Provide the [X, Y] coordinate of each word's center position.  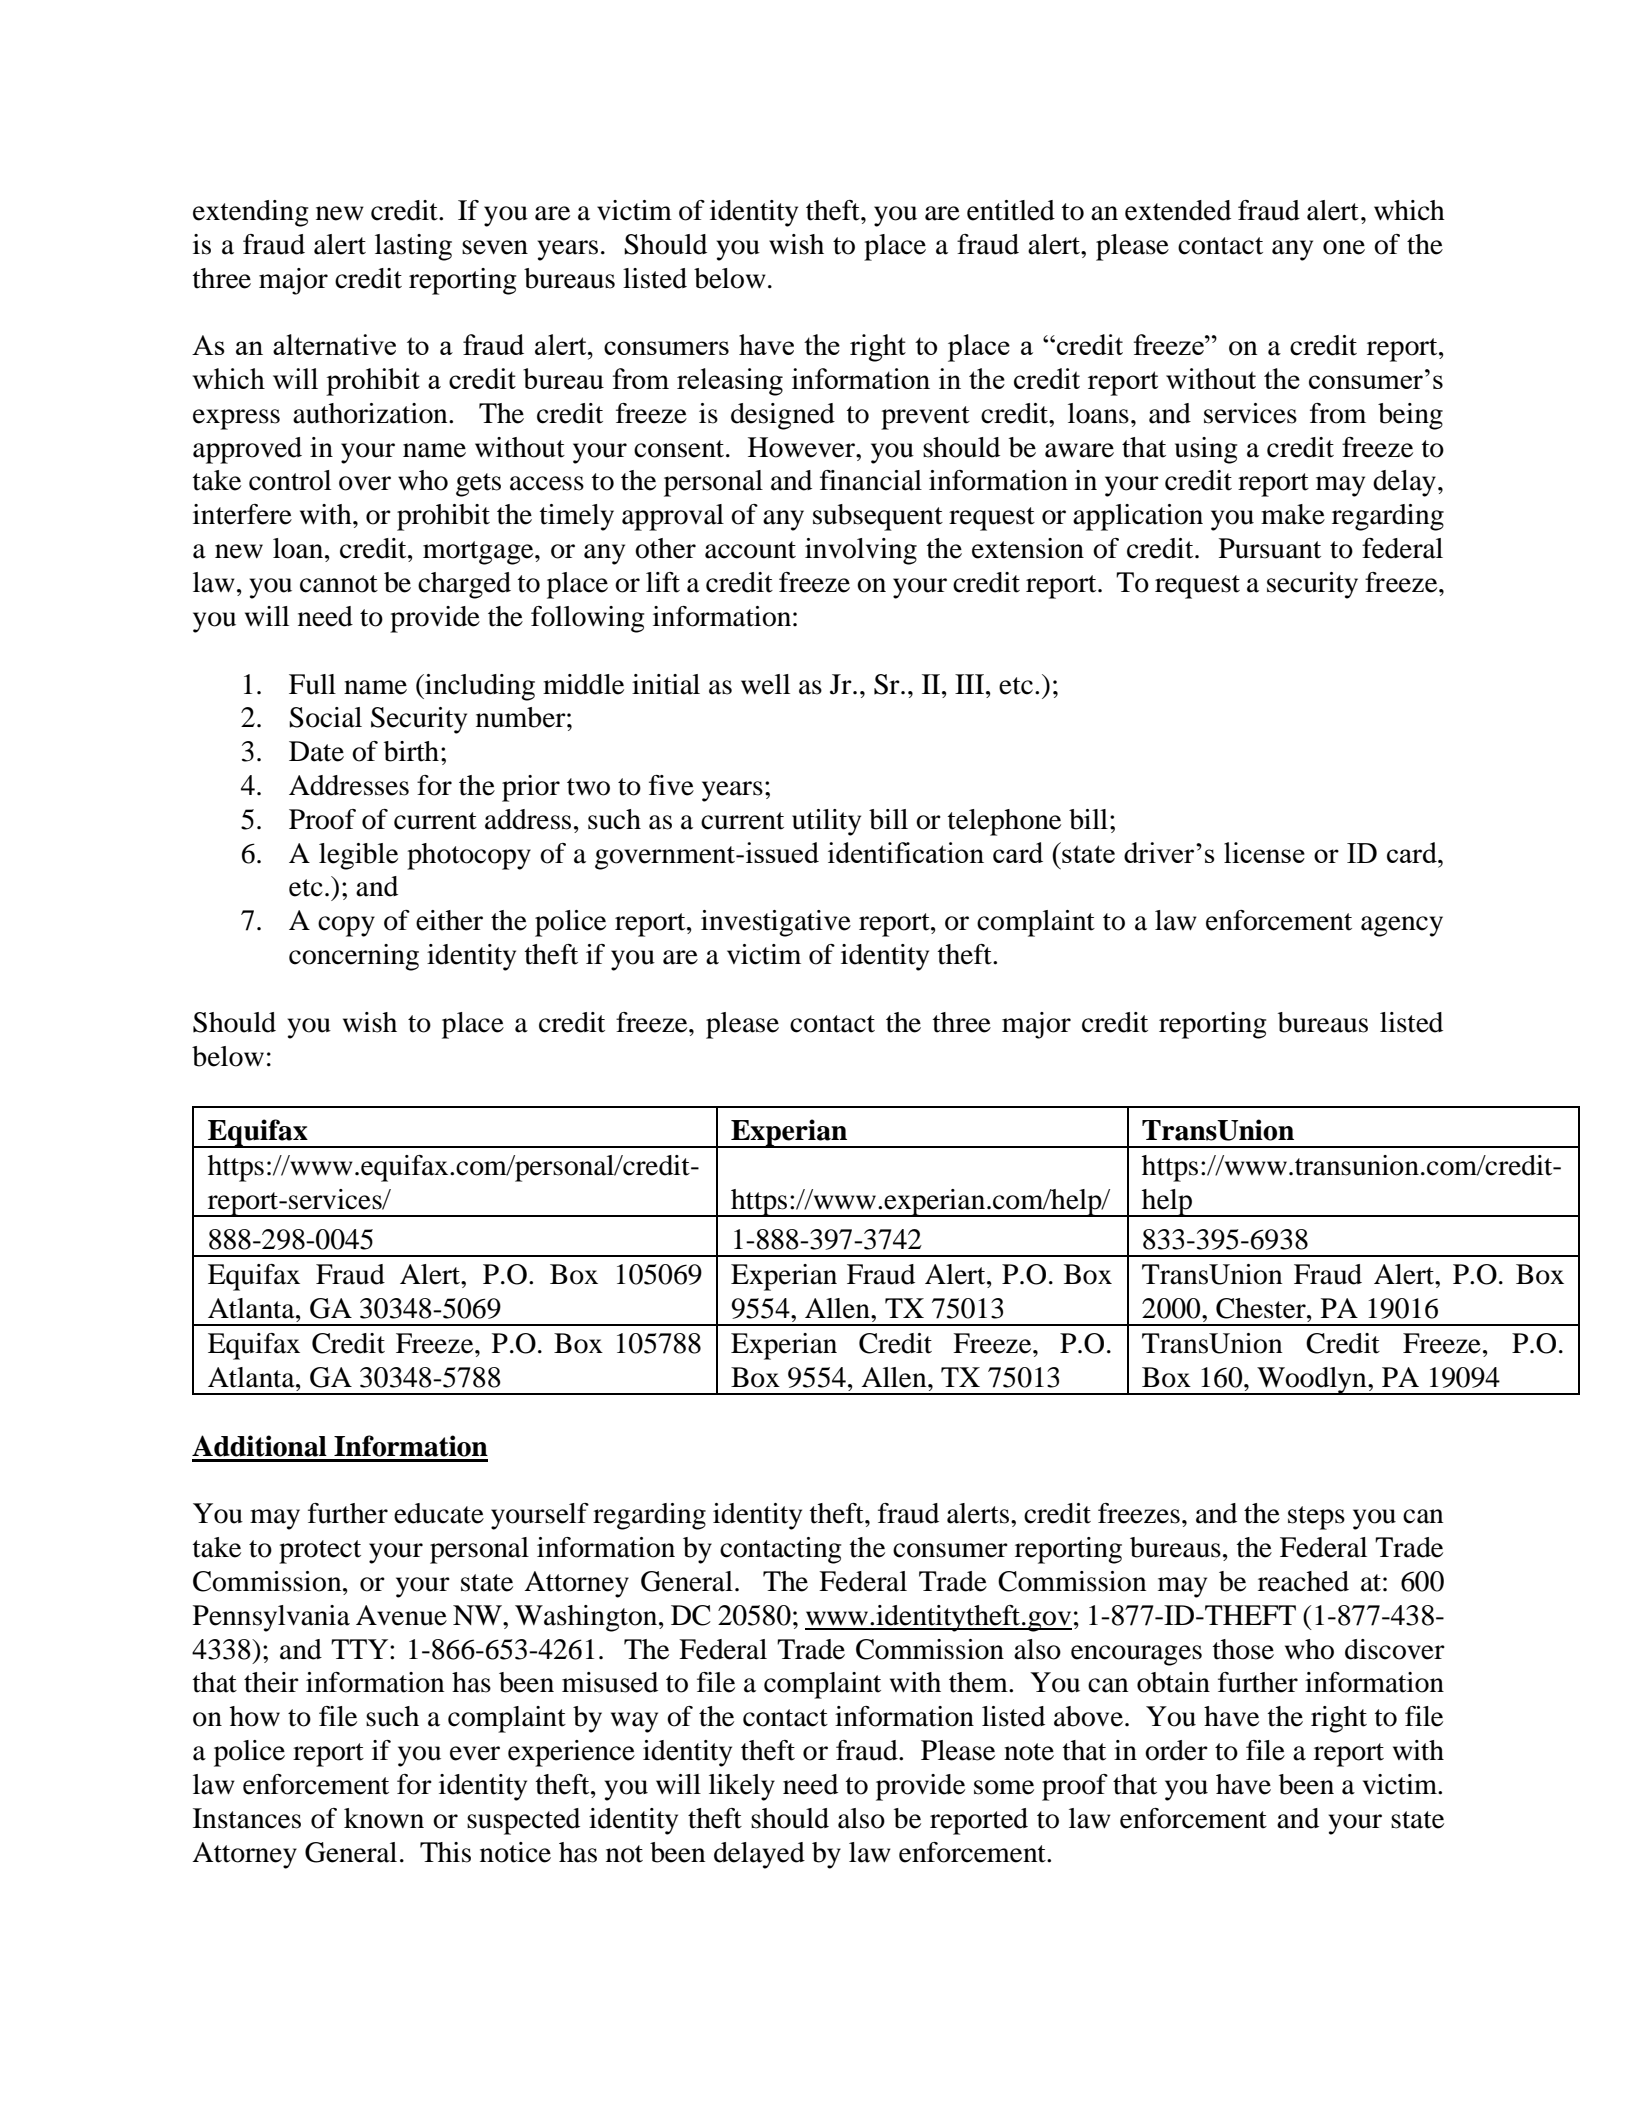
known [384, 1818]
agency [1402, 926]
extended [1178, 210]
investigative [776, 923]
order [1176, 1750]
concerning [354, 957]
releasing [730, 382]
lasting [413, 247]
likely [742, 1787]
